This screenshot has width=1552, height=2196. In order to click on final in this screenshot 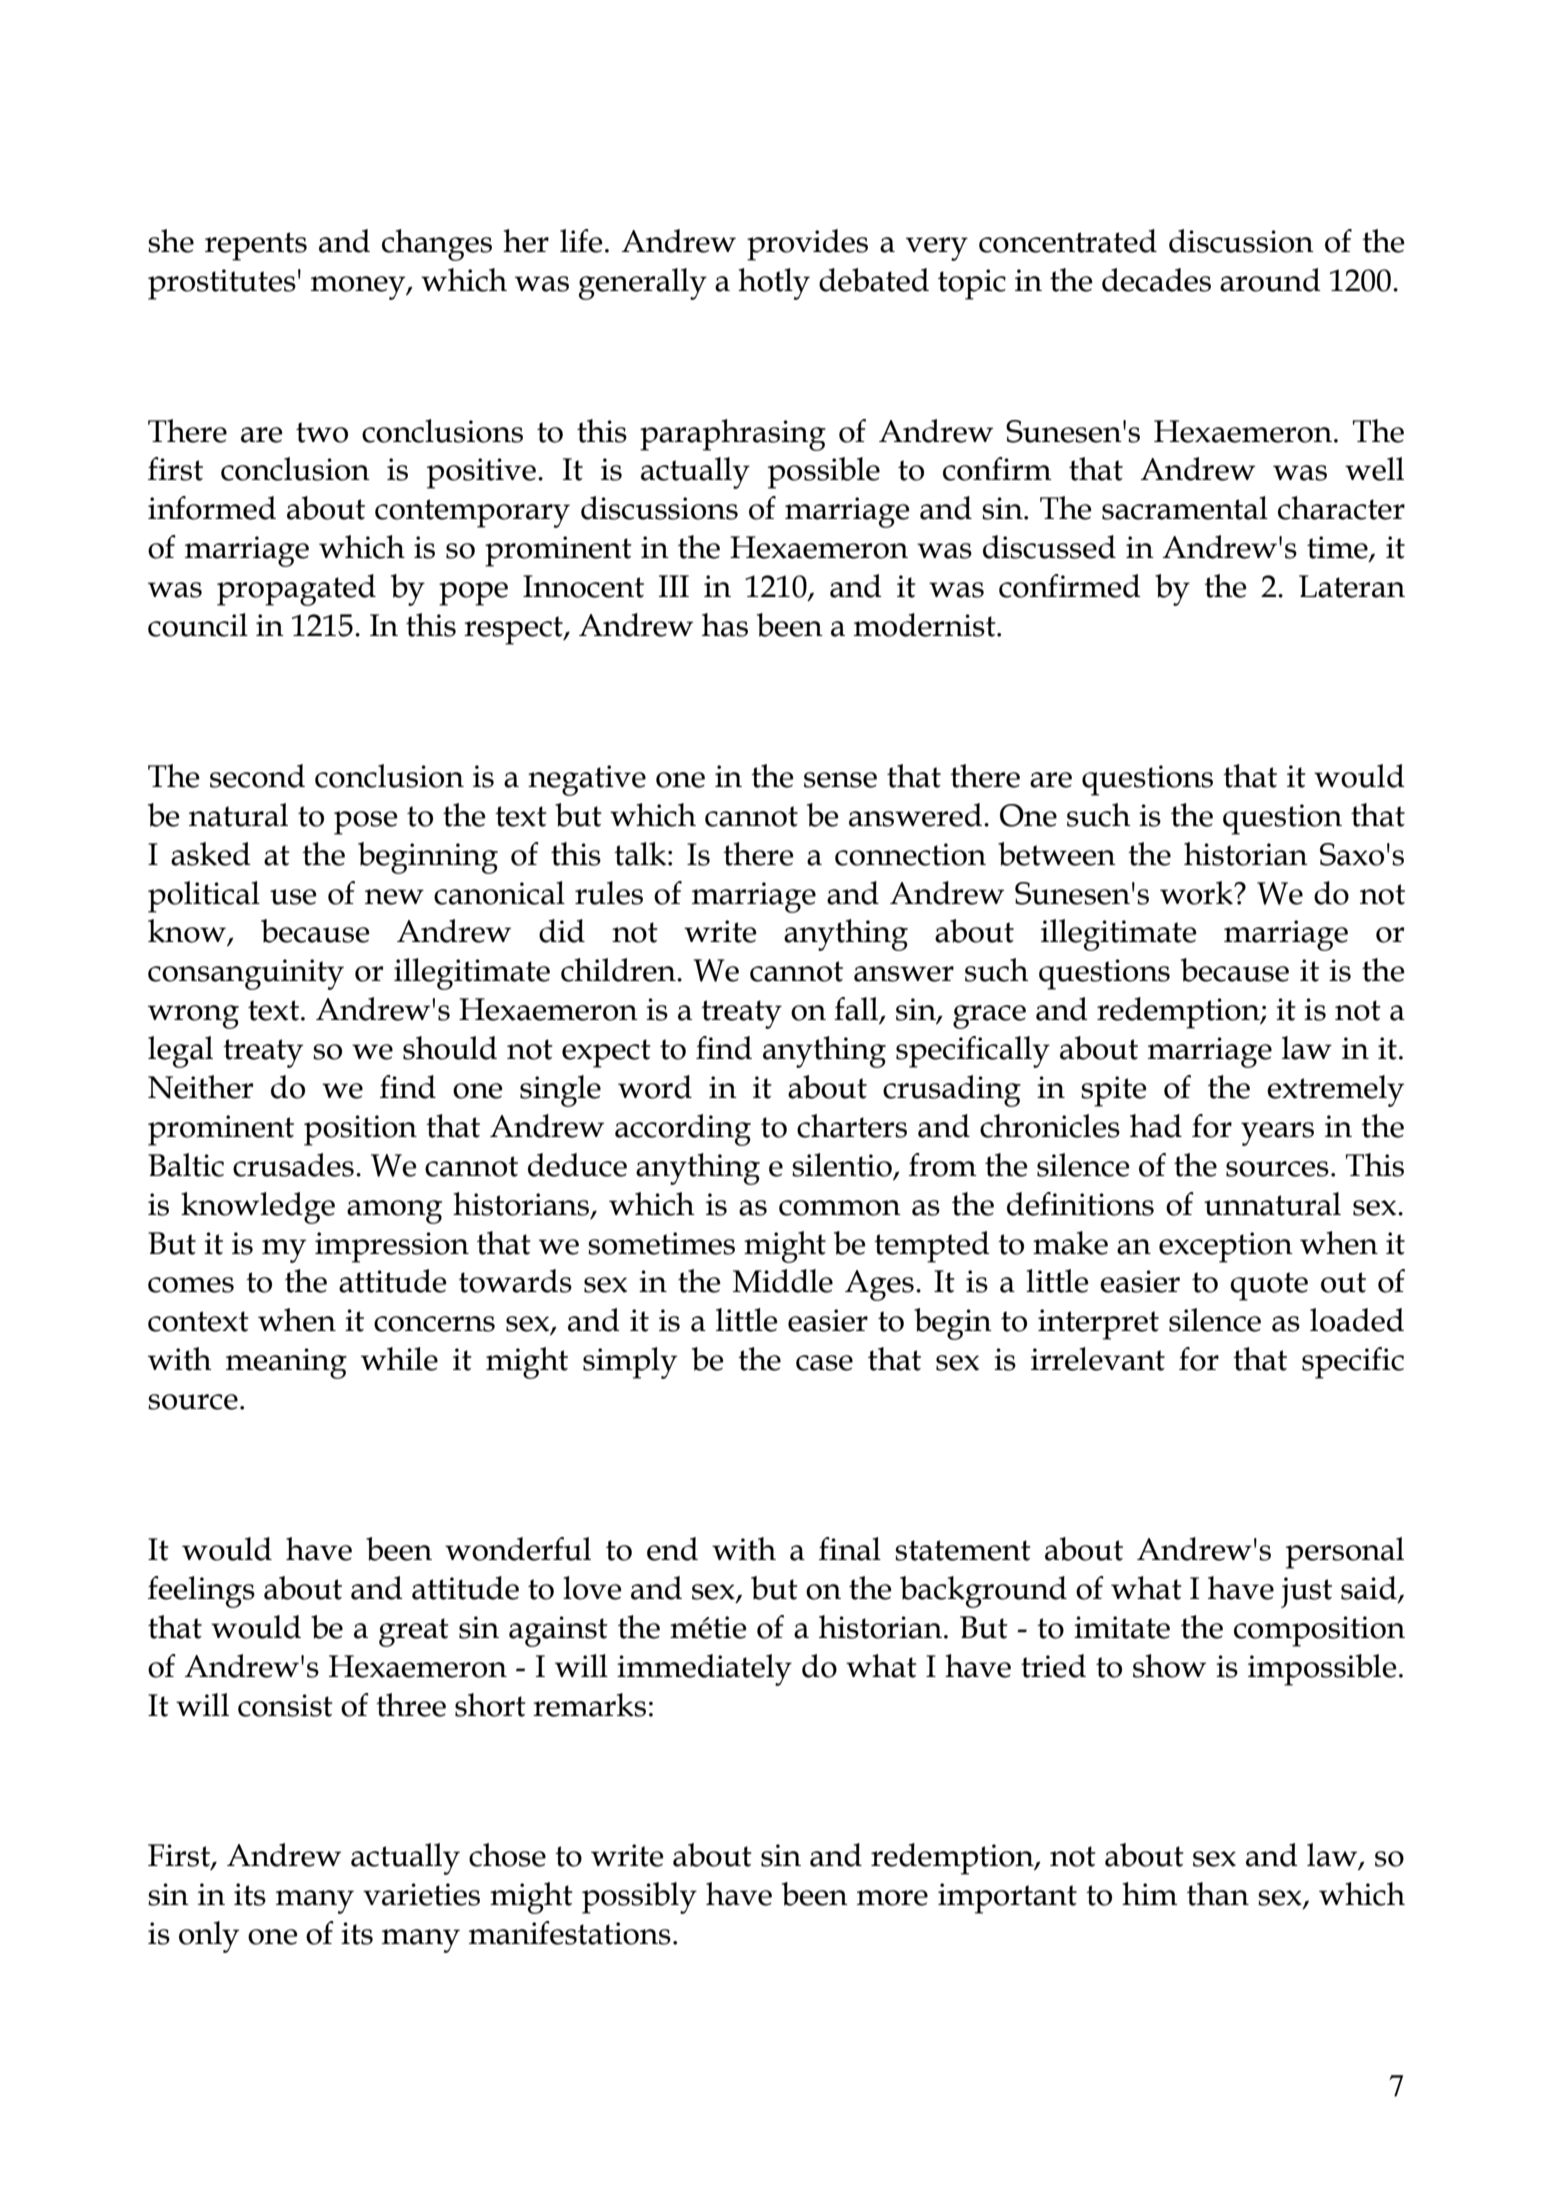, I will do `click(850, 1549)`.
